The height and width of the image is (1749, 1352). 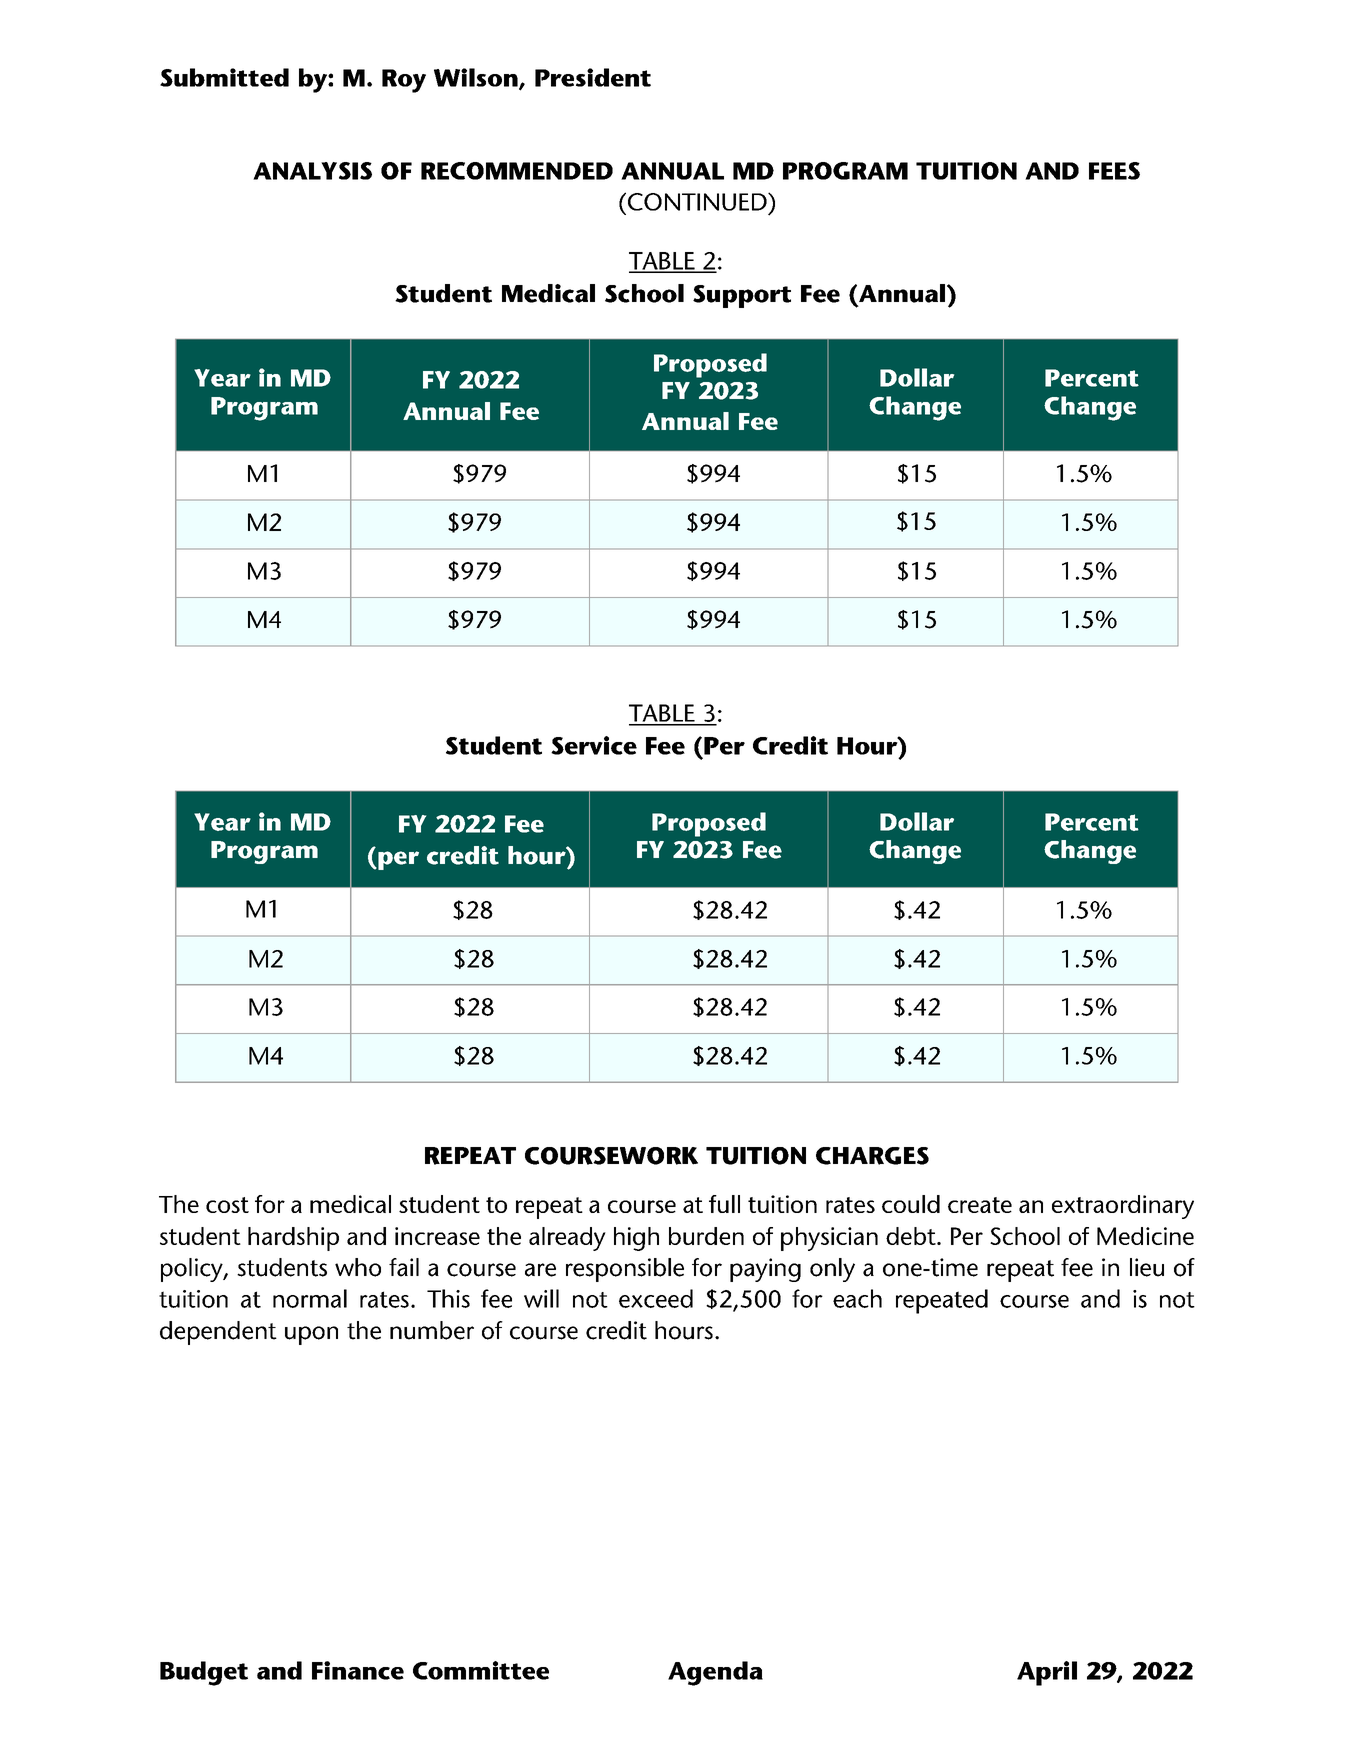 I want to click on FEES, so click(x=1114, y=171).
